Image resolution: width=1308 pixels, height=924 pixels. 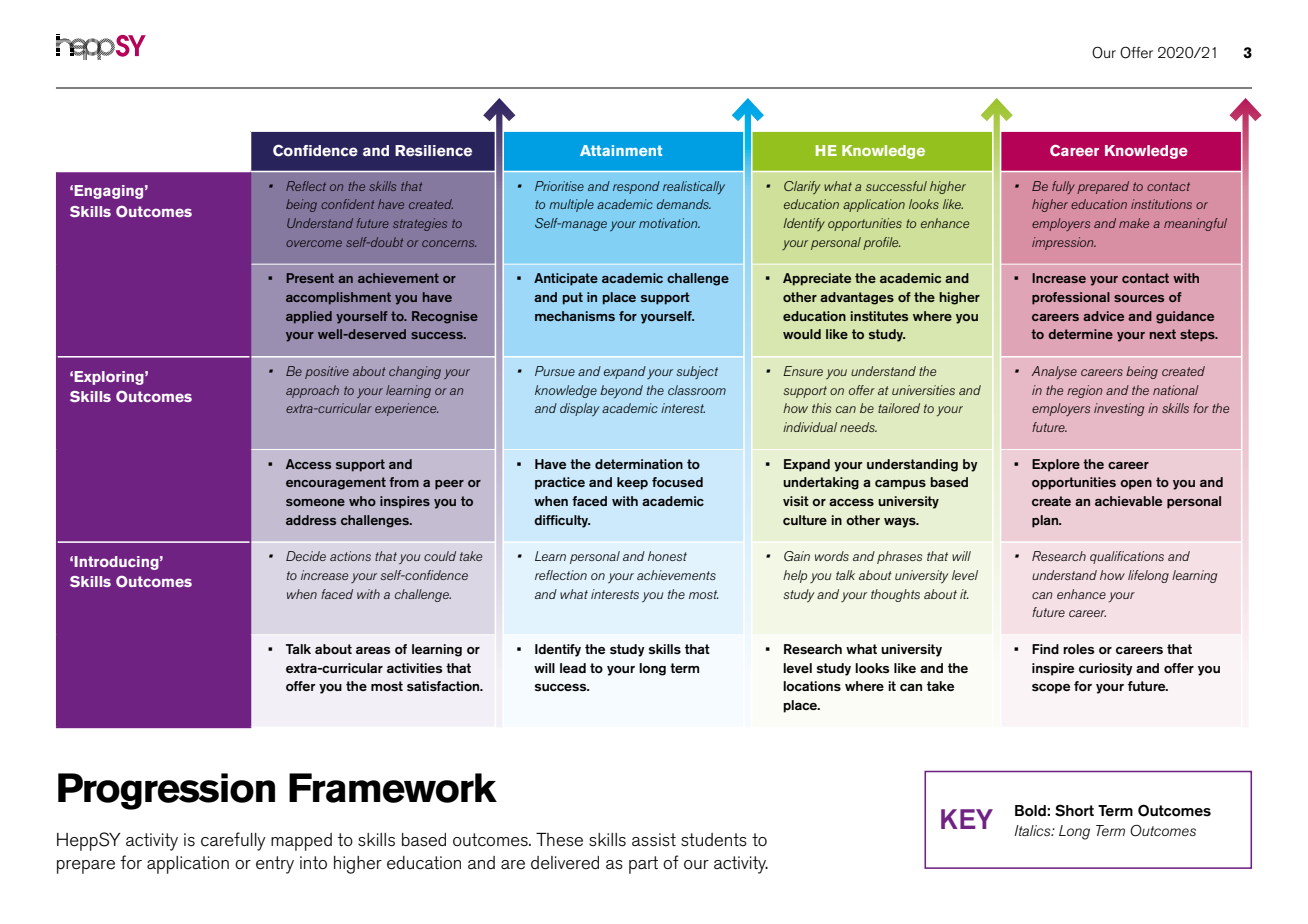 I want to click on lead, so click(x=573, y=668).
